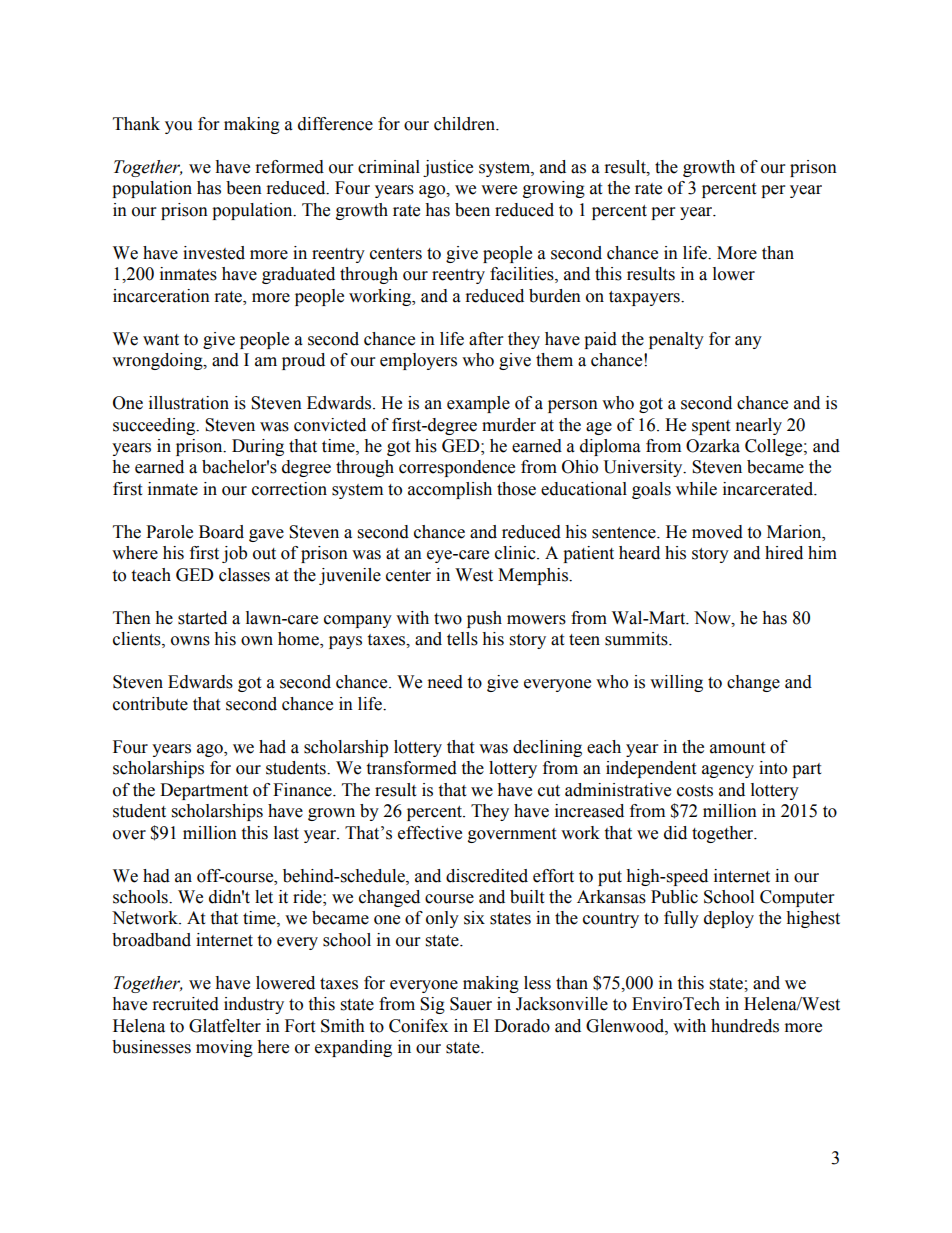 Image resolution: width=952 pixels, height=1233 pixels. I want to click on justice, so click(448, 168).
